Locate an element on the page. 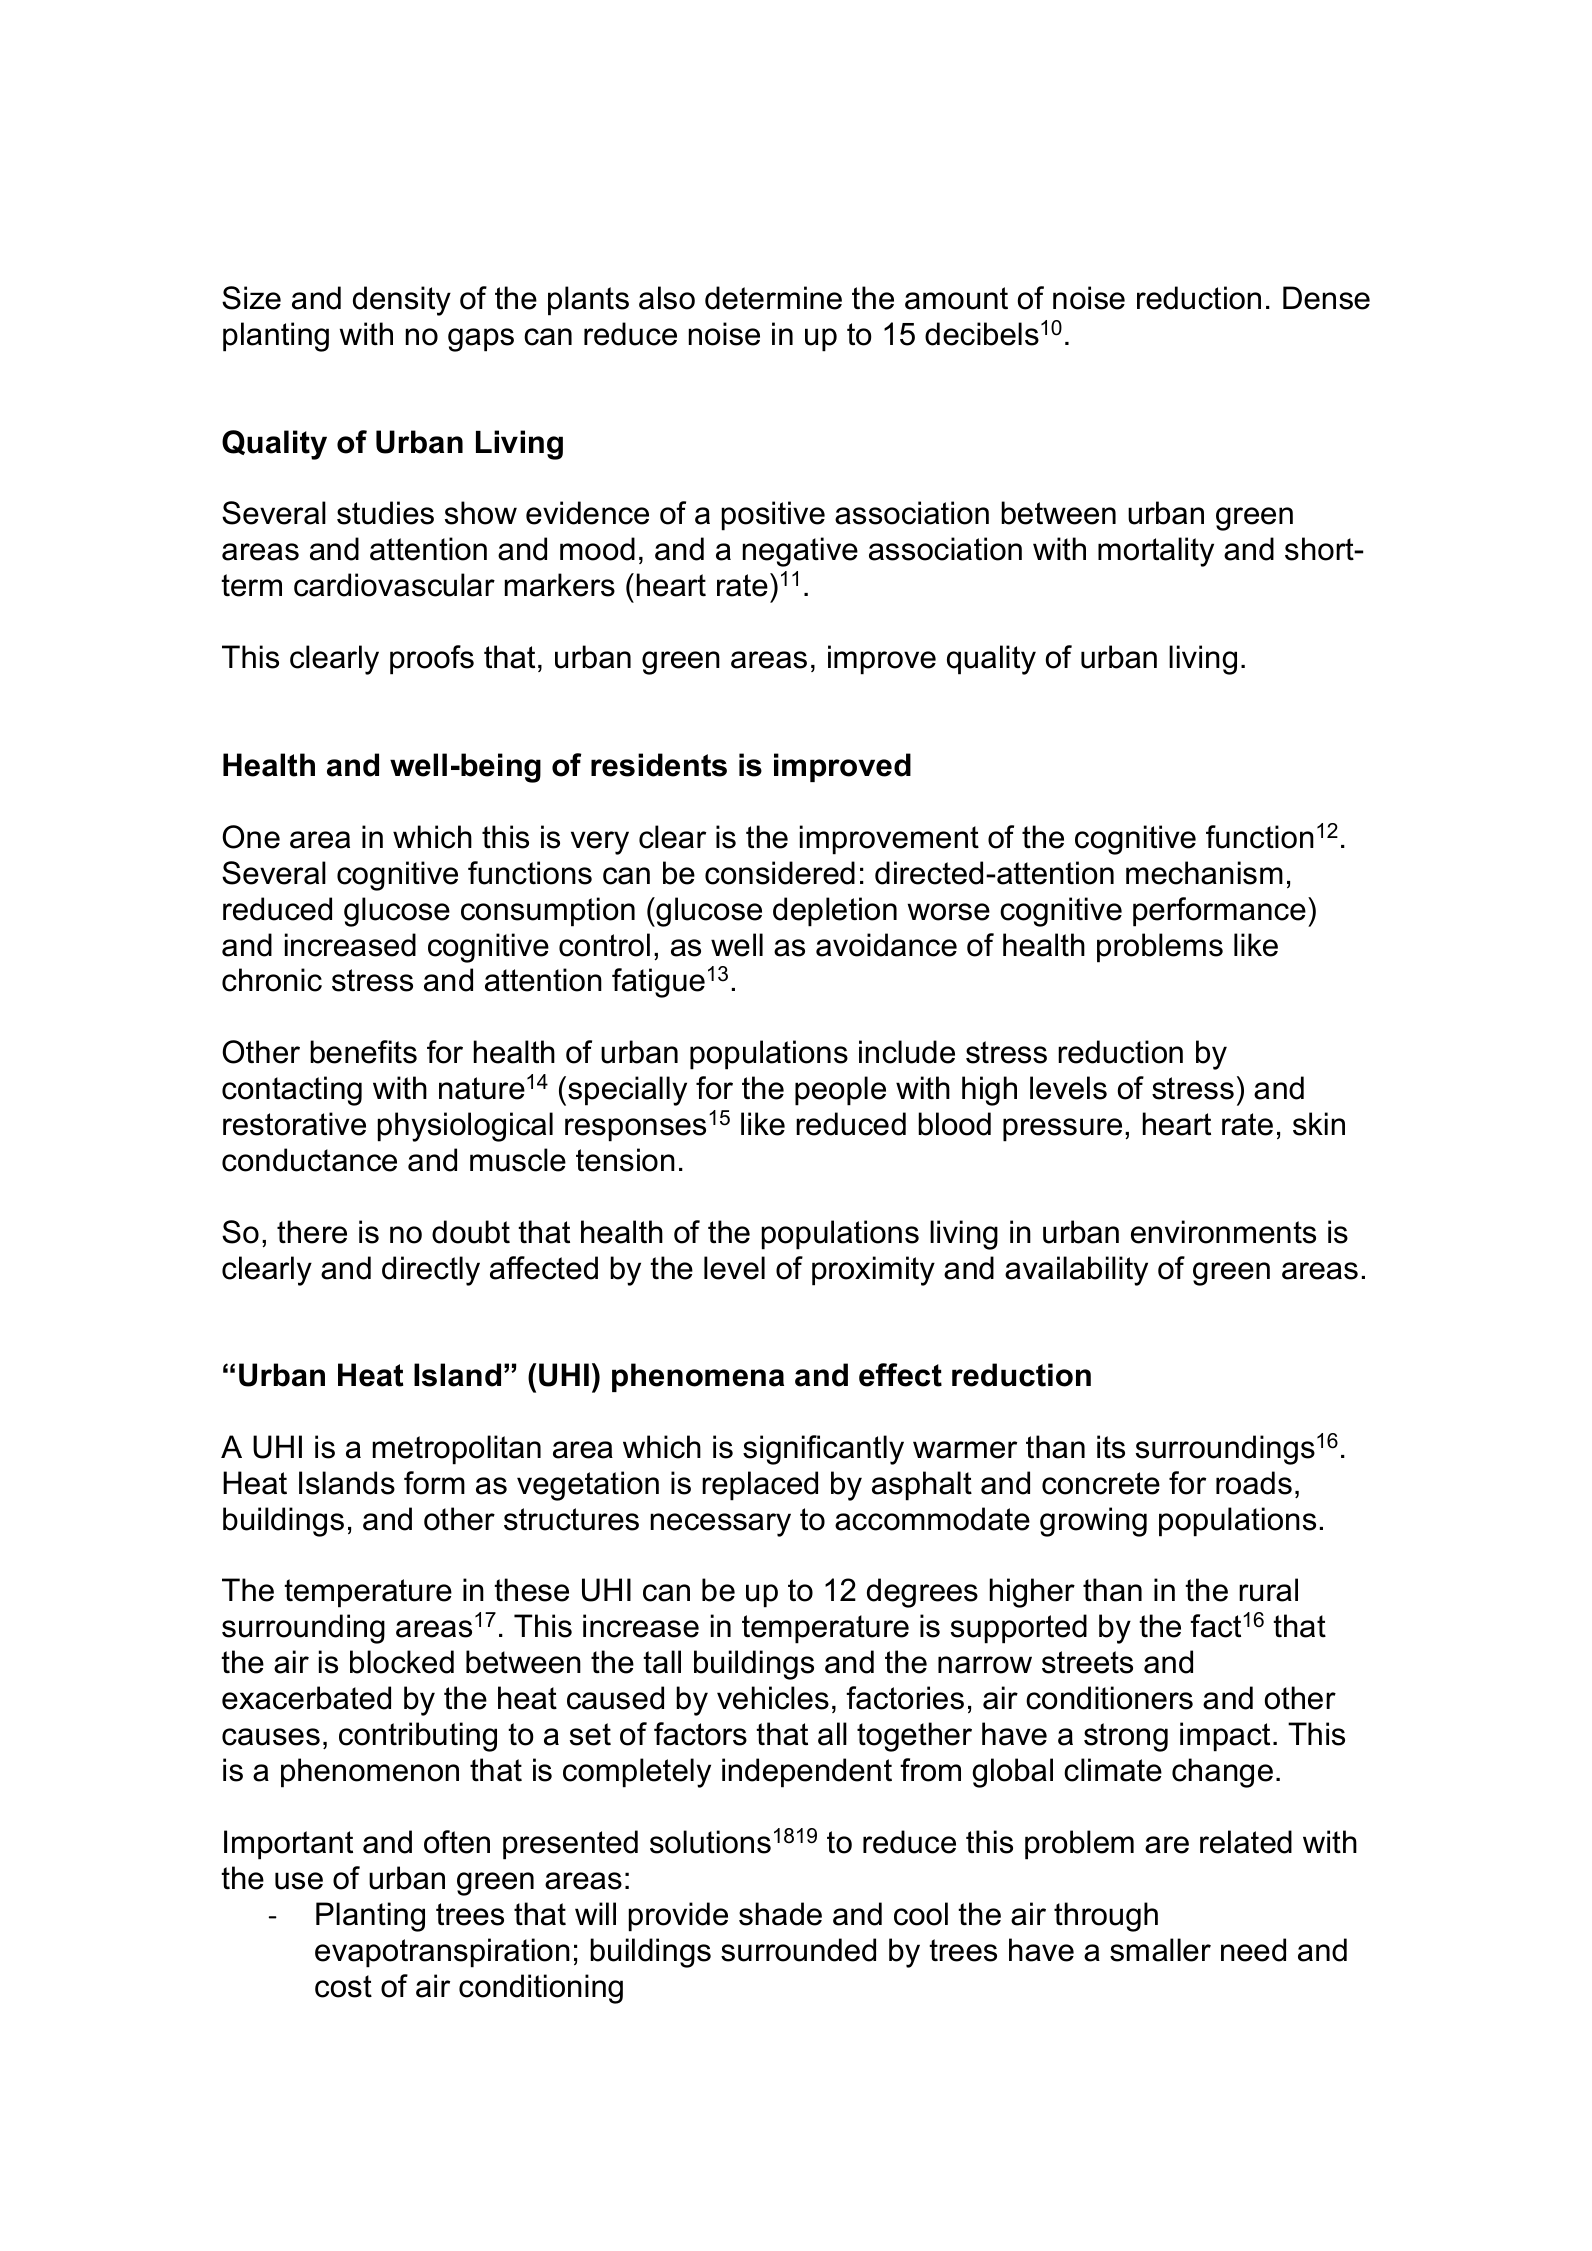  proofs is located at coordinates (432, 660).
